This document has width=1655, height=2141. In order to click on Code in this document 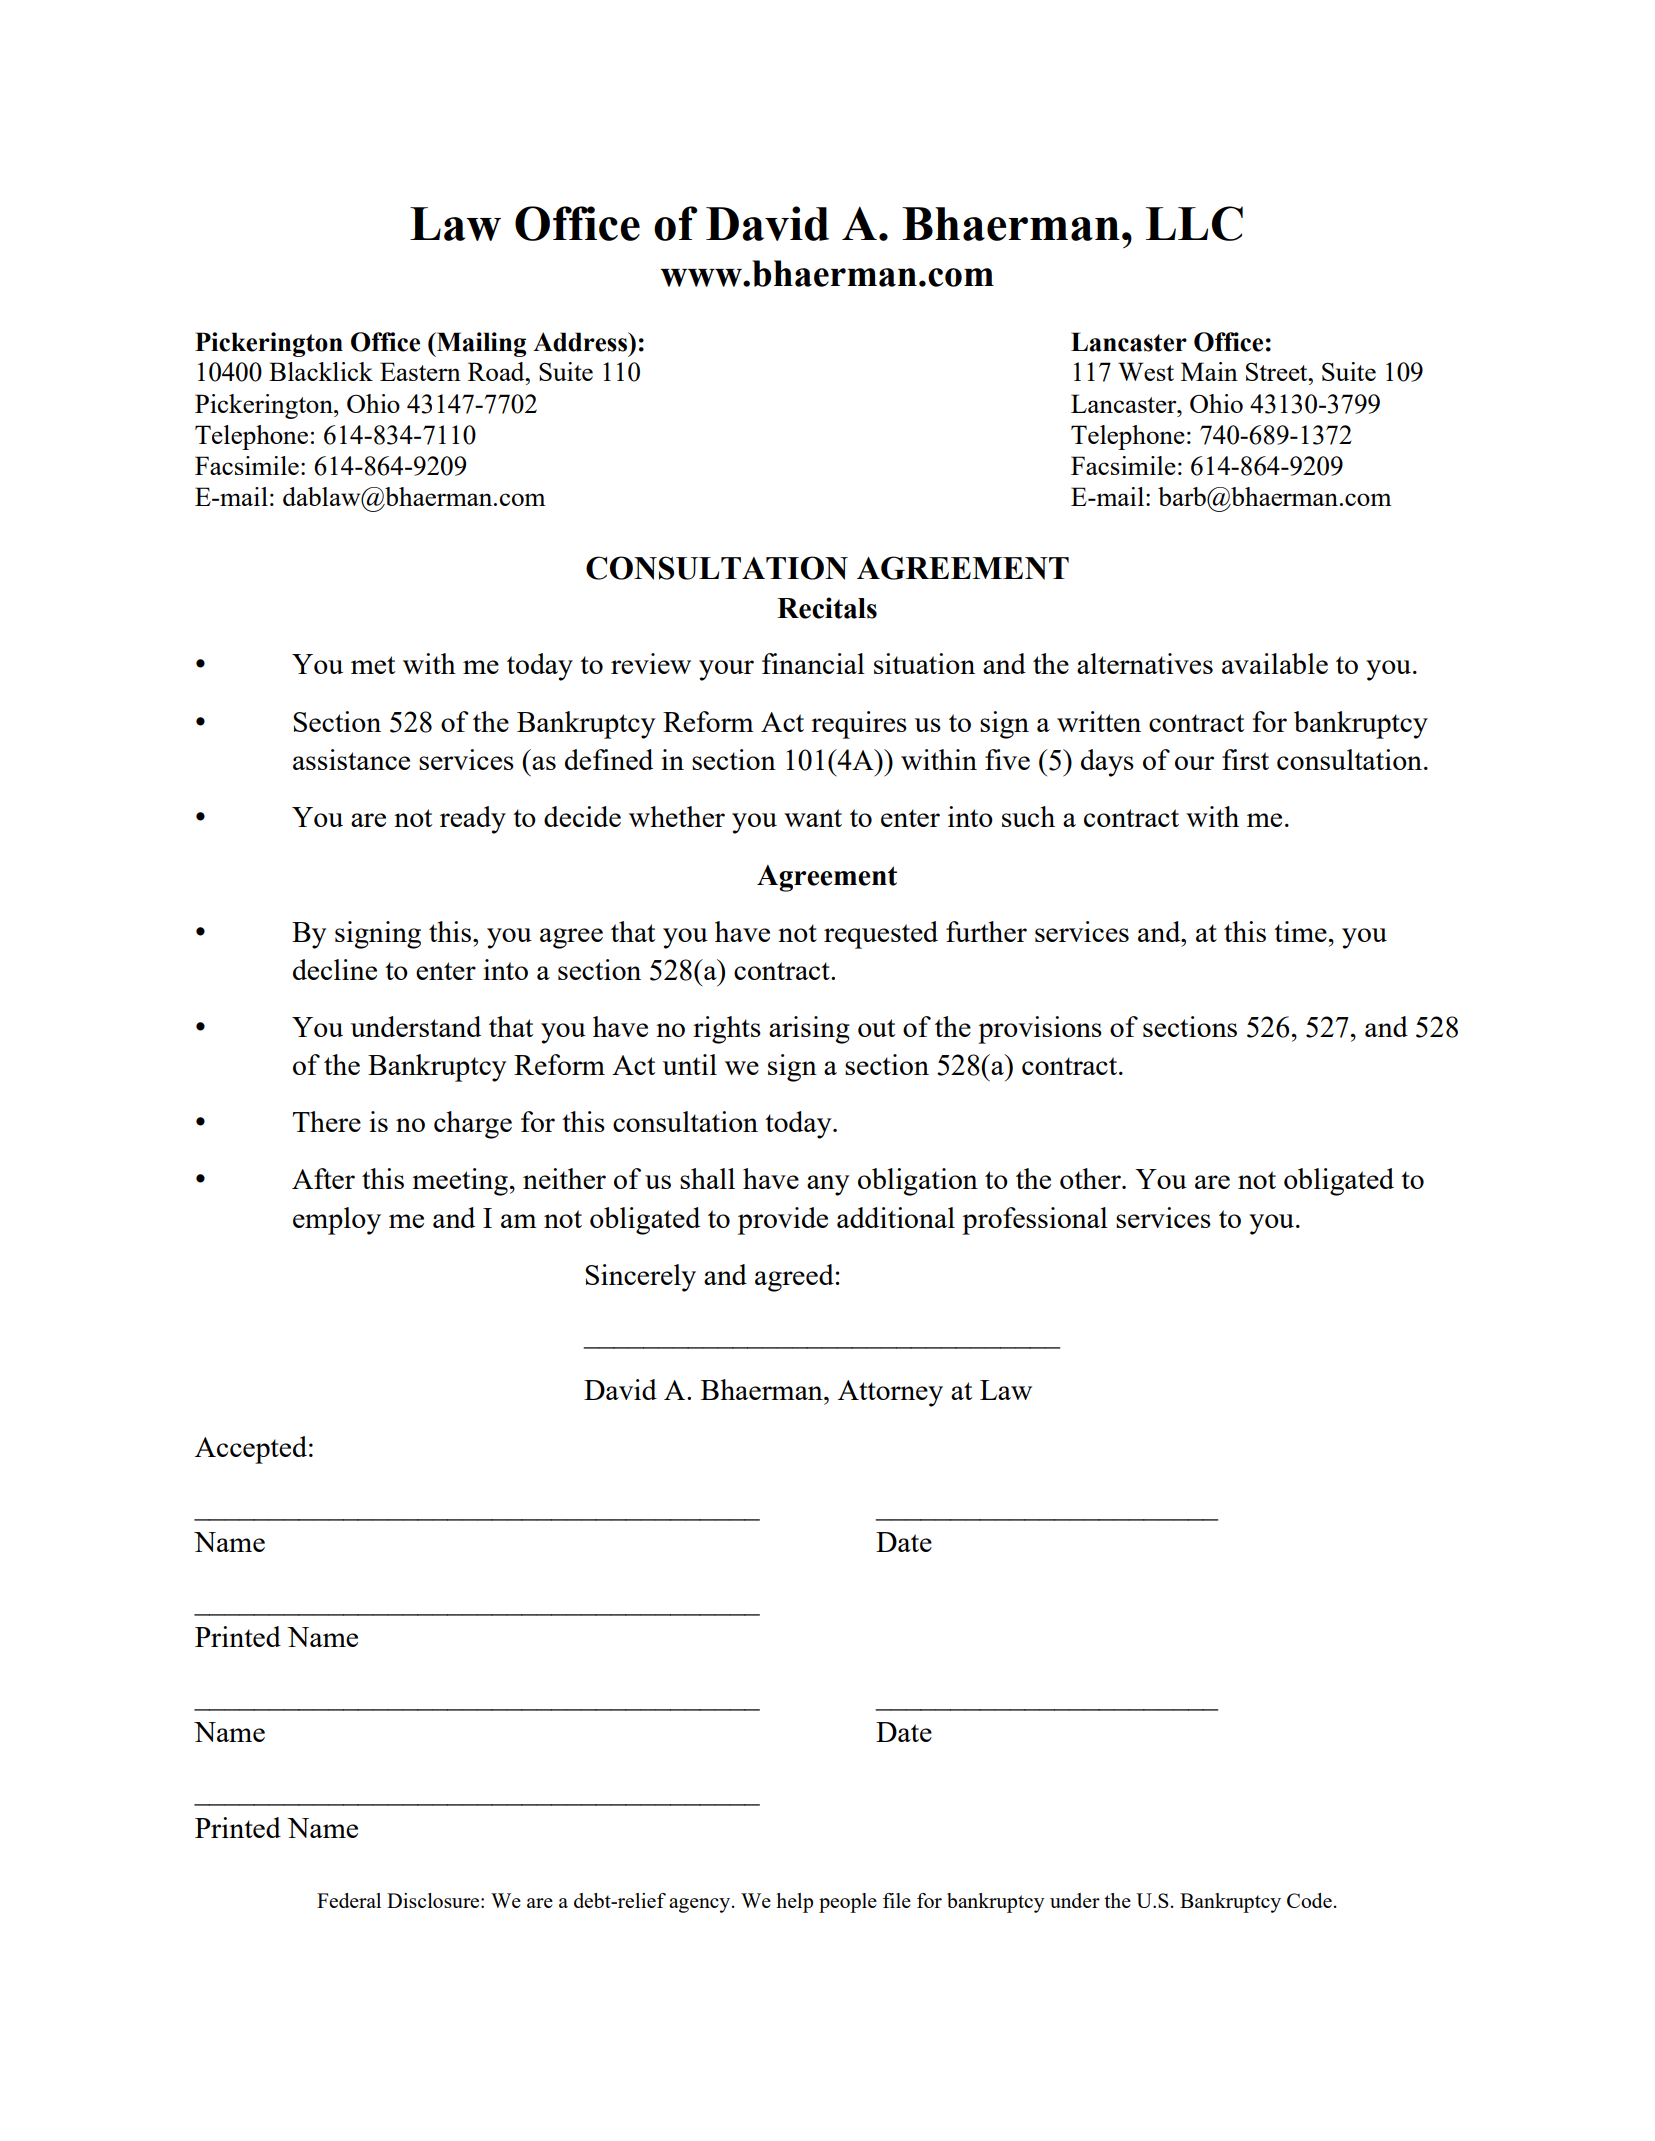, I will do `click(1309, 1900)`.
